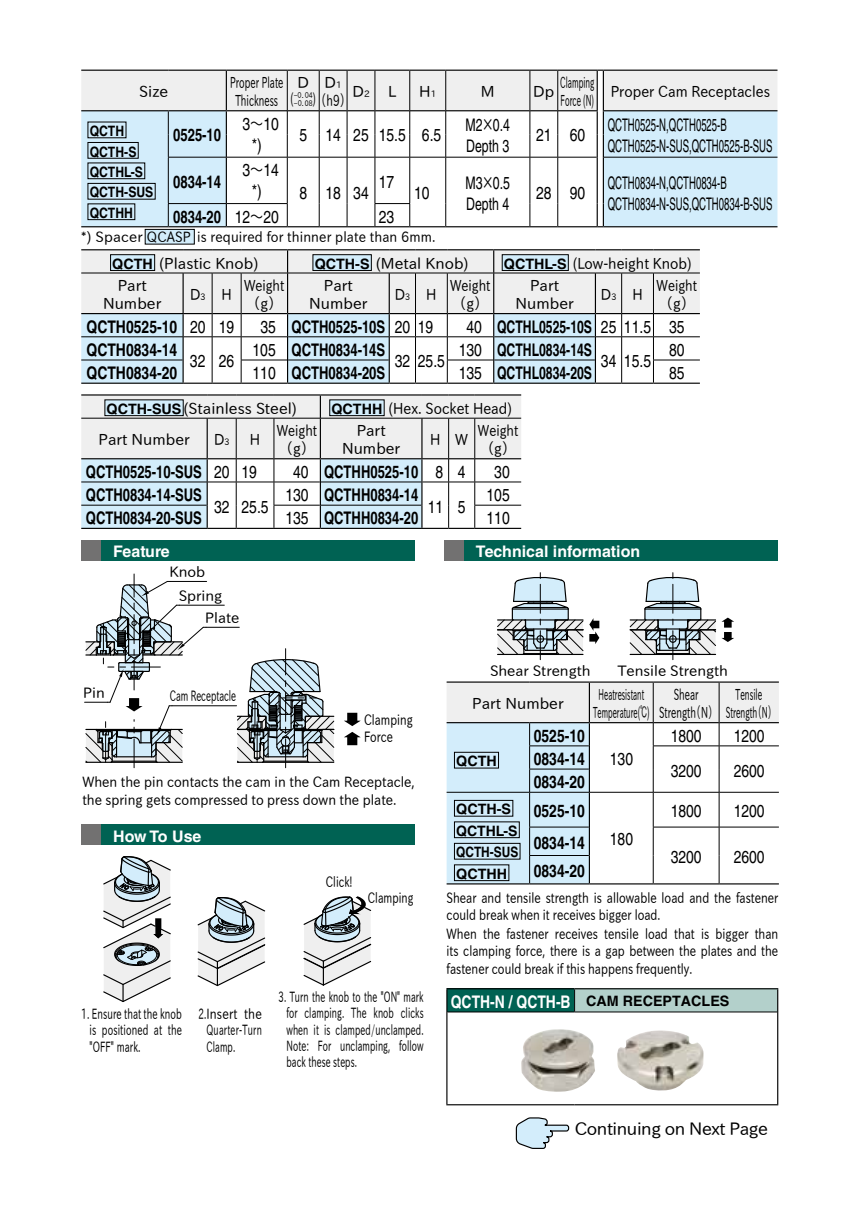 The width and height of the image is (859, 1218). I want to click on information, so click(596, 551).
